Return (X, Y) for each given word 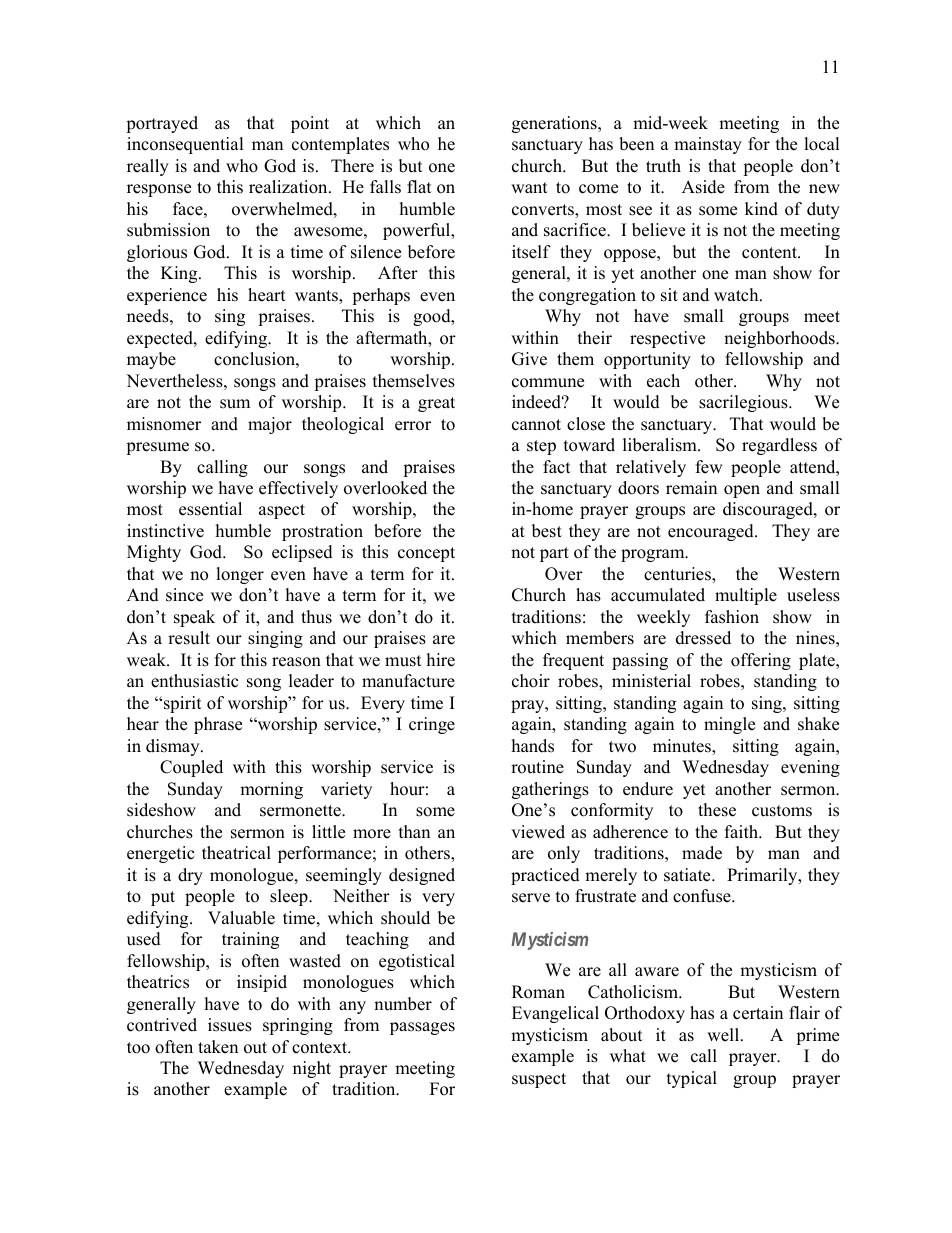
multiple (746, 596)
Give (529, 359)
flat (419, 186)
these (717, 810)
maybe (151, 360)
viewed (538, 832)
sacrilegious (744, 403)
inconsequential (185, 145)
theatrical (236, 853)
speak (194, 618)
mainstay (708, 145)
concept (426, 554)
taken (218, 1047)
